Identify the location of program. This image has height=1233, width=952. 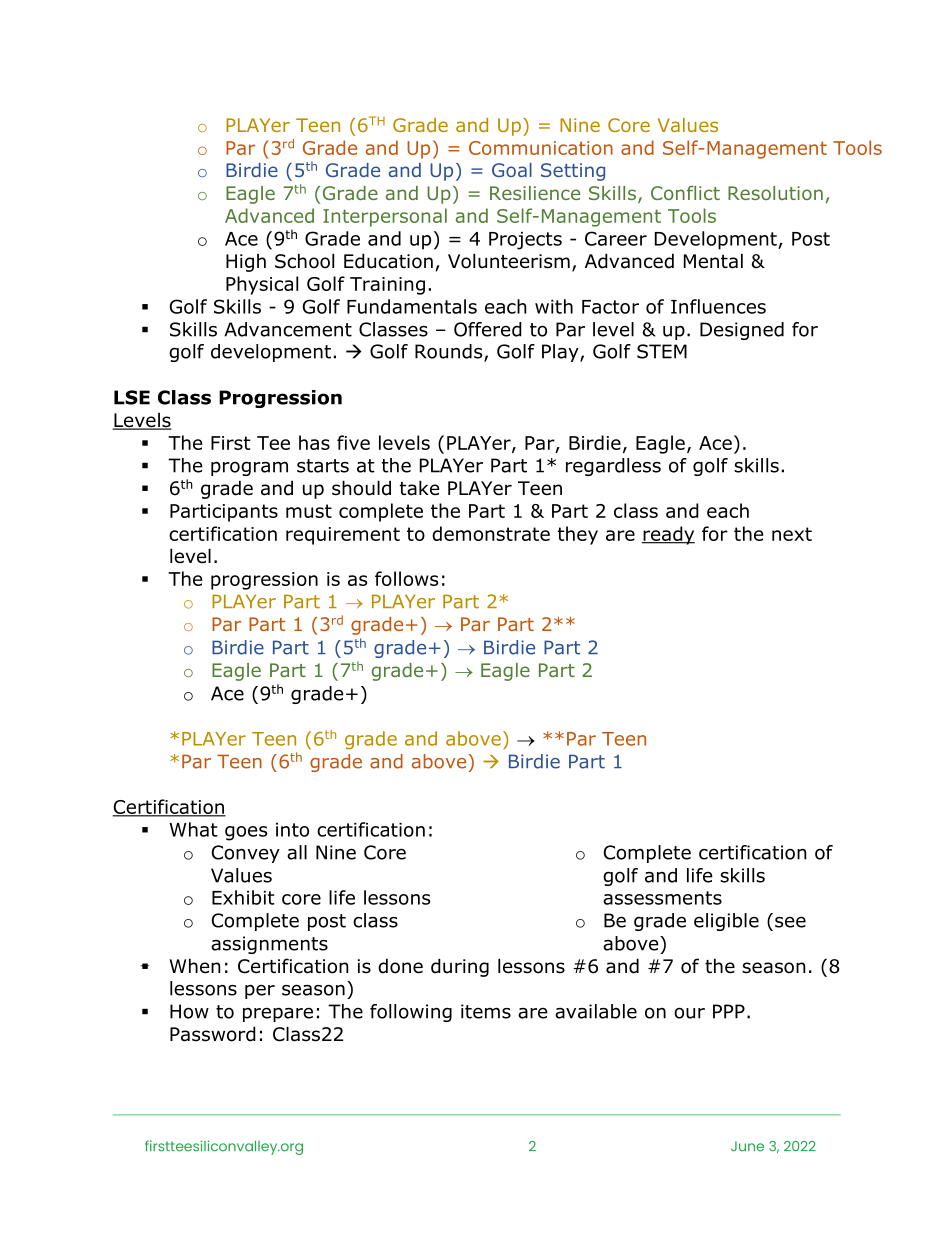
(249, 468).
